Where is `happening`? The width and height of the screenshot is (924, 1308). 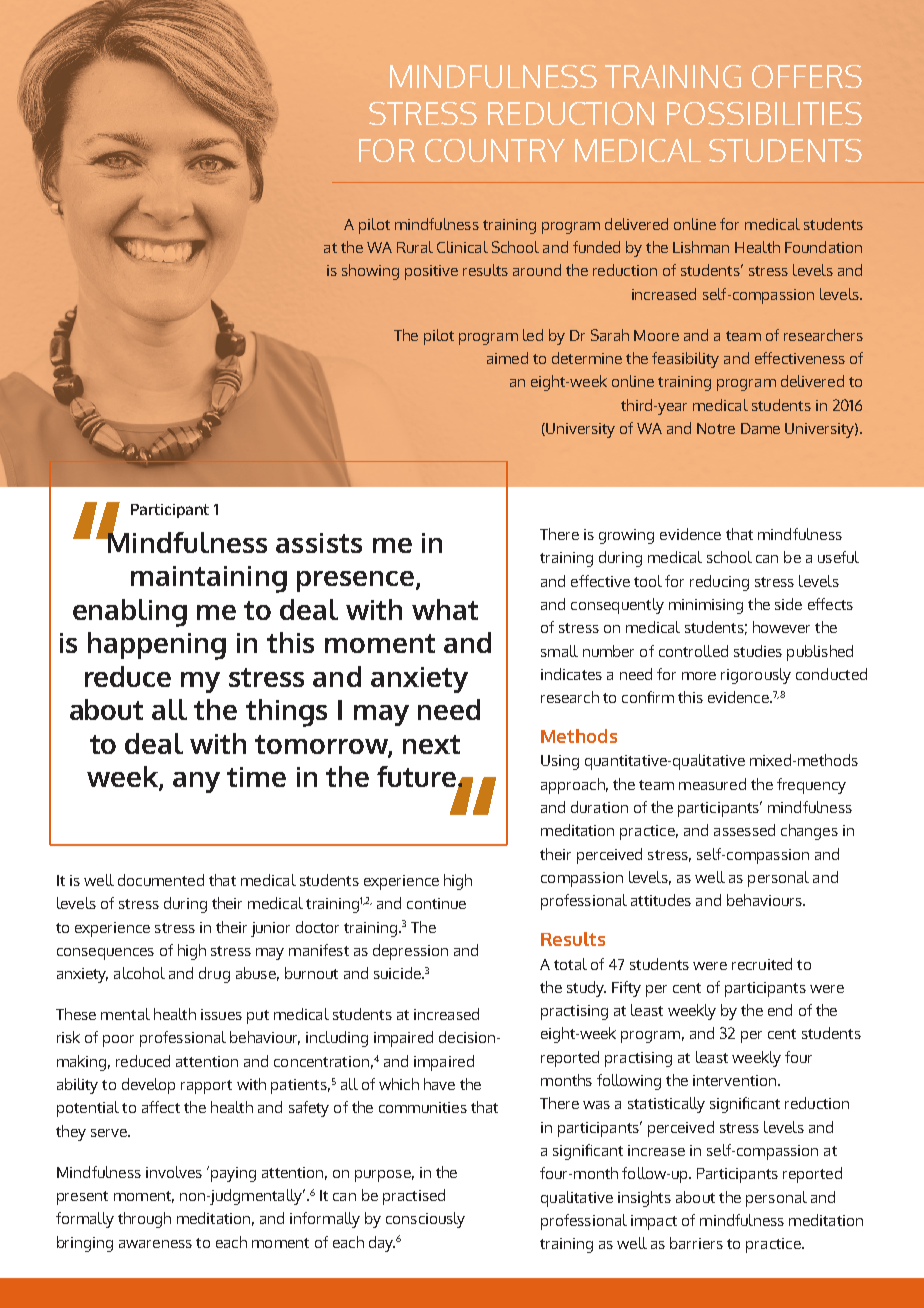 happening is located at coordinates (157, 646).
